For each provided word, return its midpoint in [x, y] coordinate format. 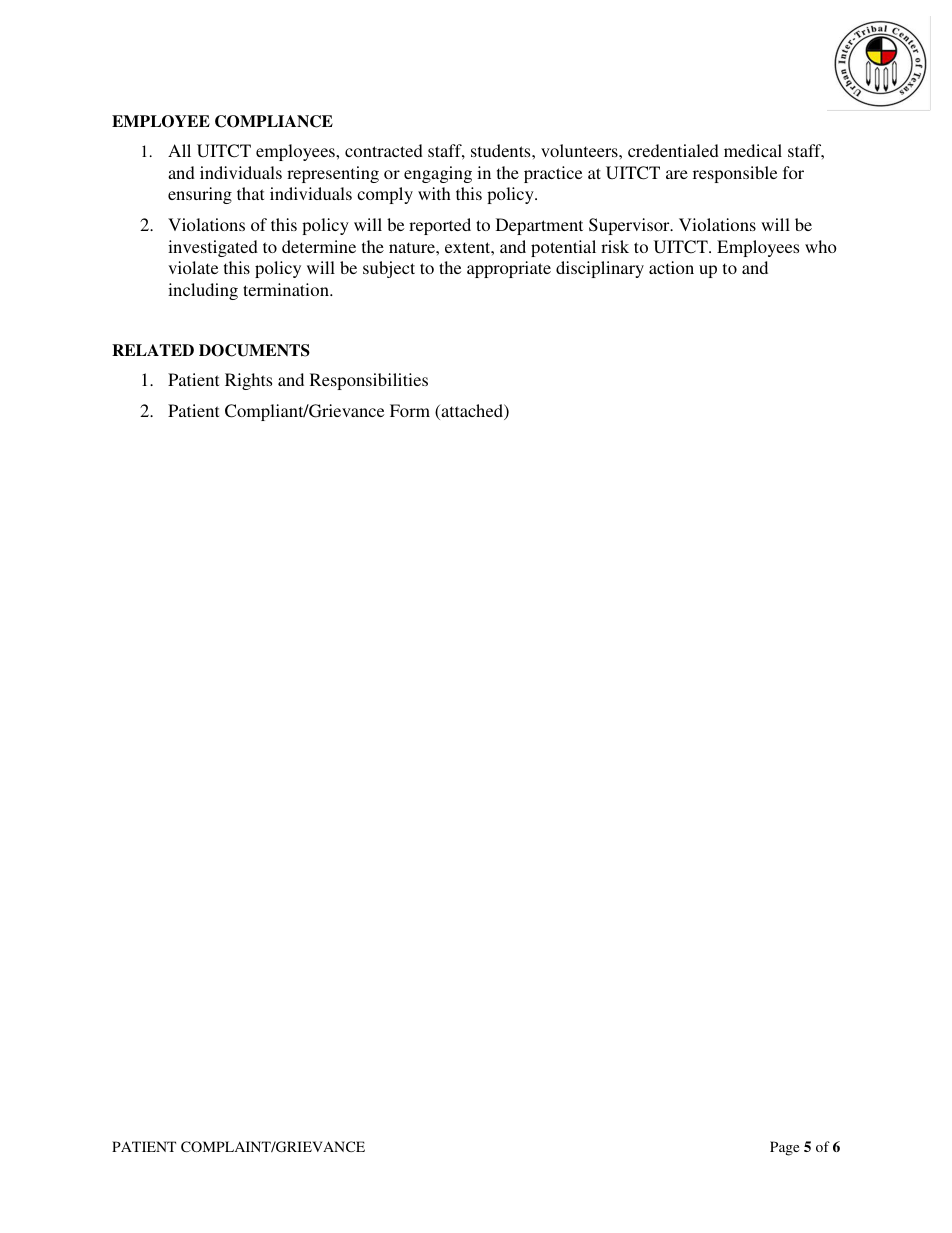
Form [410, 410]
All [179, 150]
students [502, 150]
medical [753, 150]
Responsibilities [369, 381]
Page [784, 1148]
